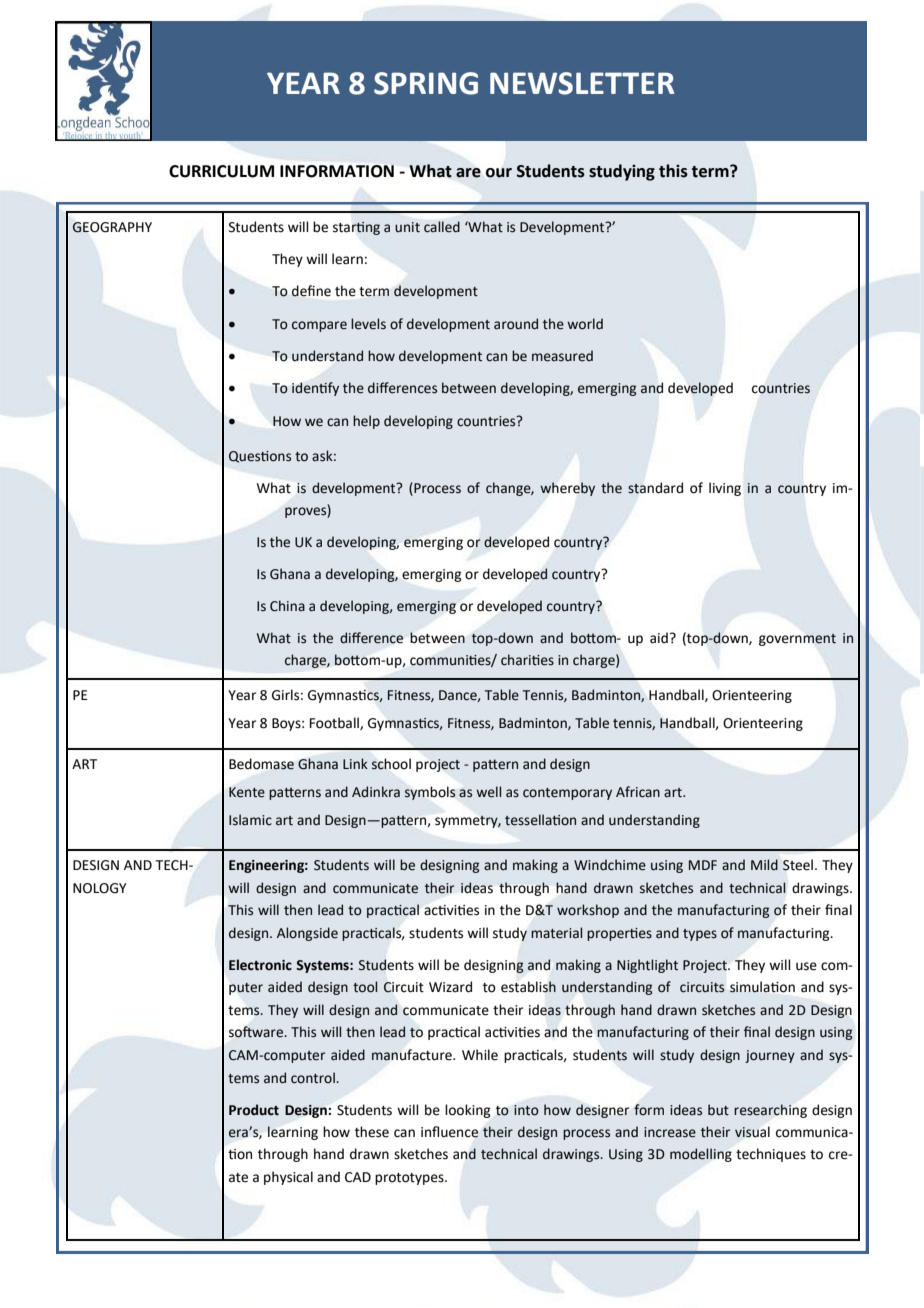 Image resolution: width=924 pixels, height=1308 pixels. I want to click on modelling, so click(701, 1155).
